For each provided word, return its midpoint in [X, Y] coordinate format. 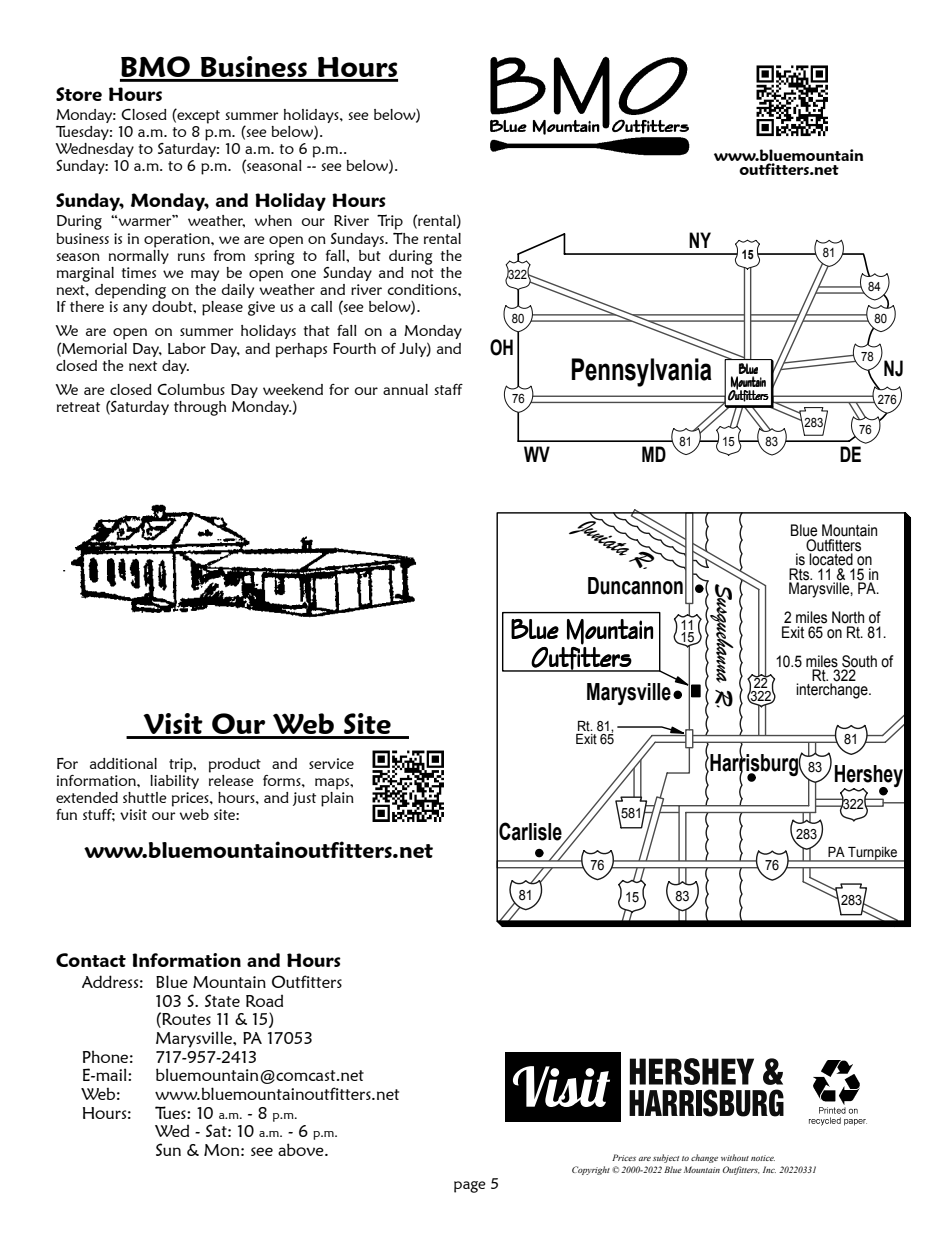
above [302, 1149]
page [470, 1187]
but [370, 255]
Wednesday [95, 150]
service [331, 763]
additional [123, 763]
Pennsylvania [642, 372]
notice [763, 1158]
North [848, 617]
